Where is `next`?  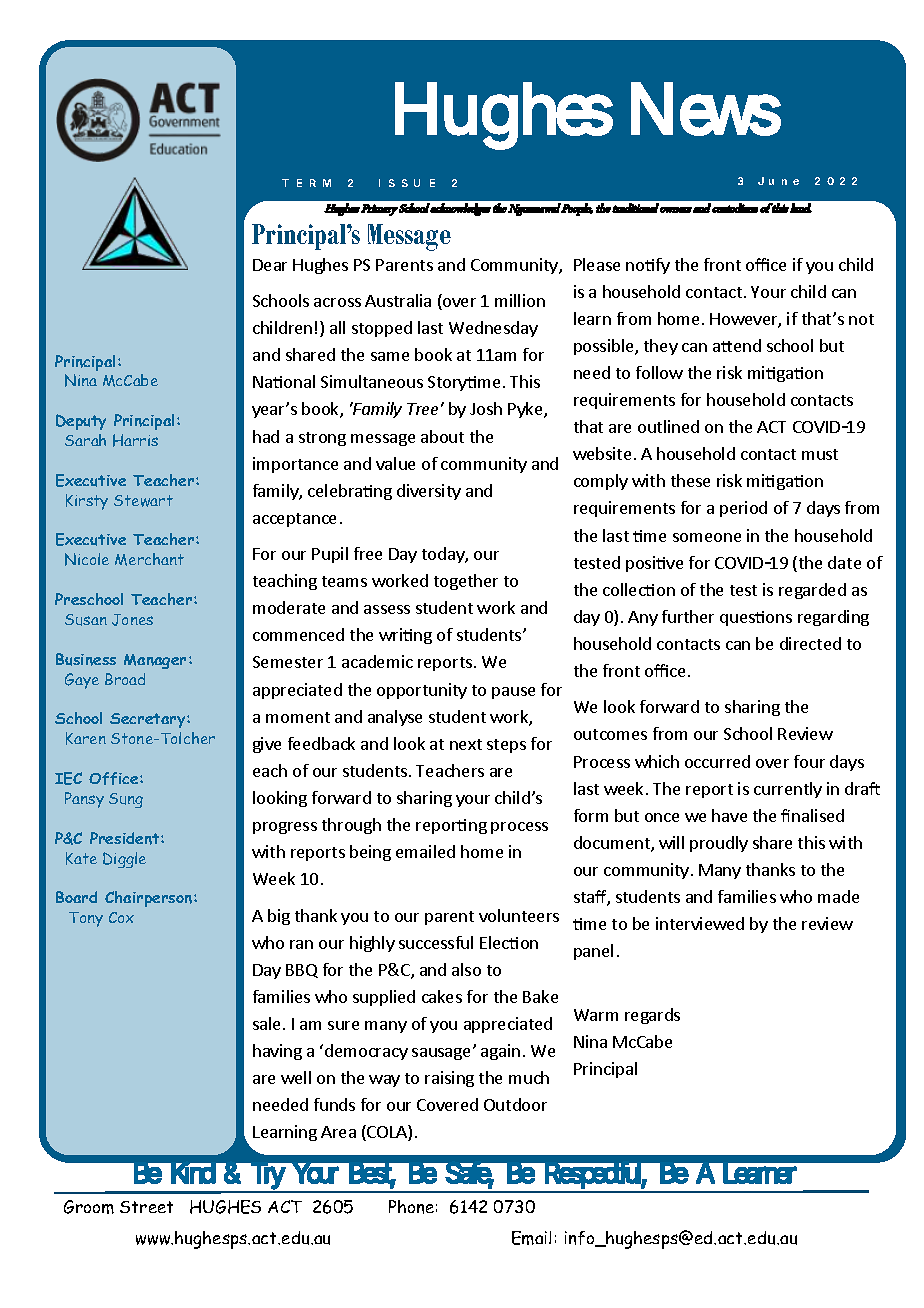 next is located at coordinates (466, 744).
